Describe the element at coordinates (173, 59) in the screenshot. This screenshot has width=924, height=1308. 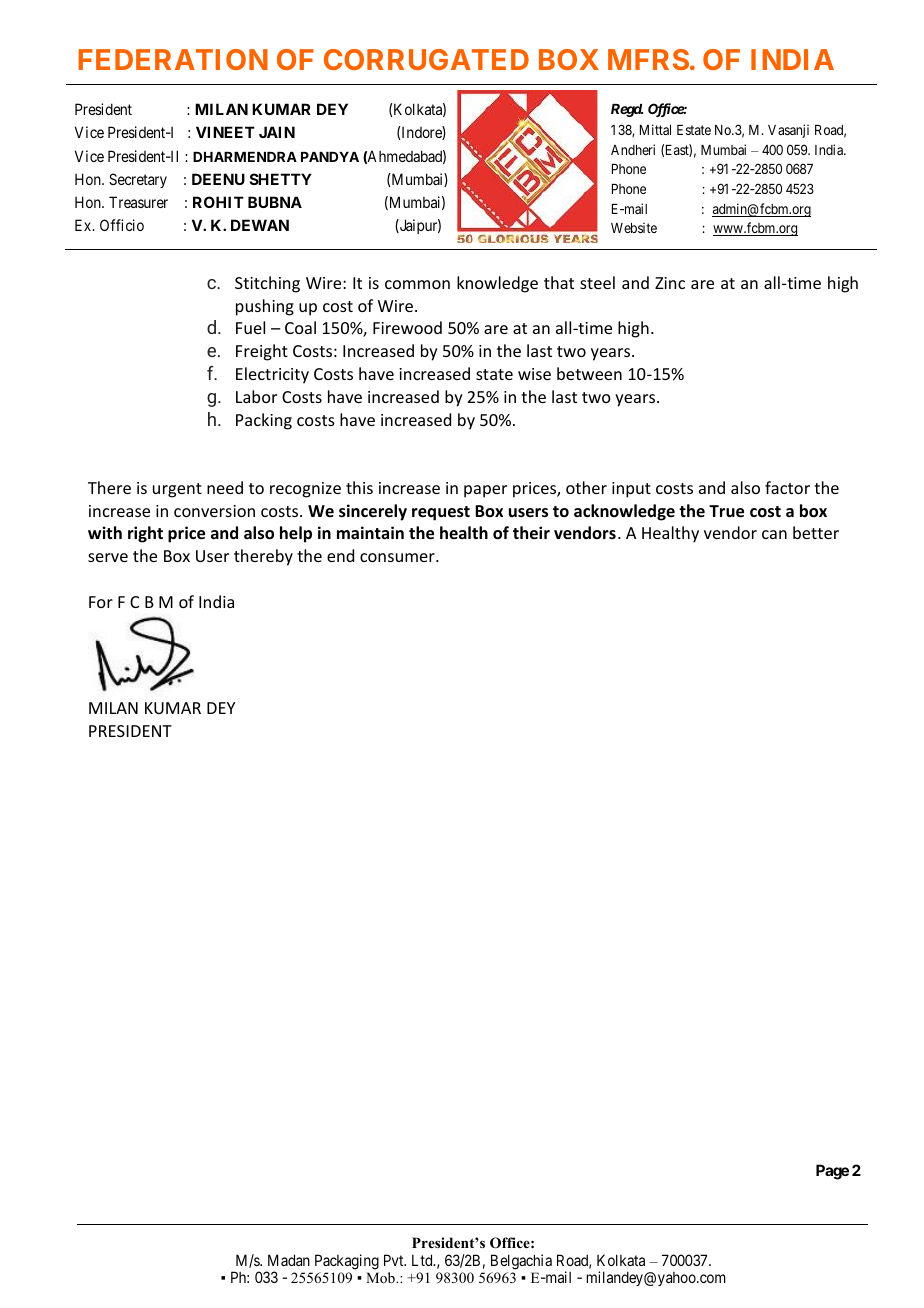
I see `FEDERATION` at that location.
